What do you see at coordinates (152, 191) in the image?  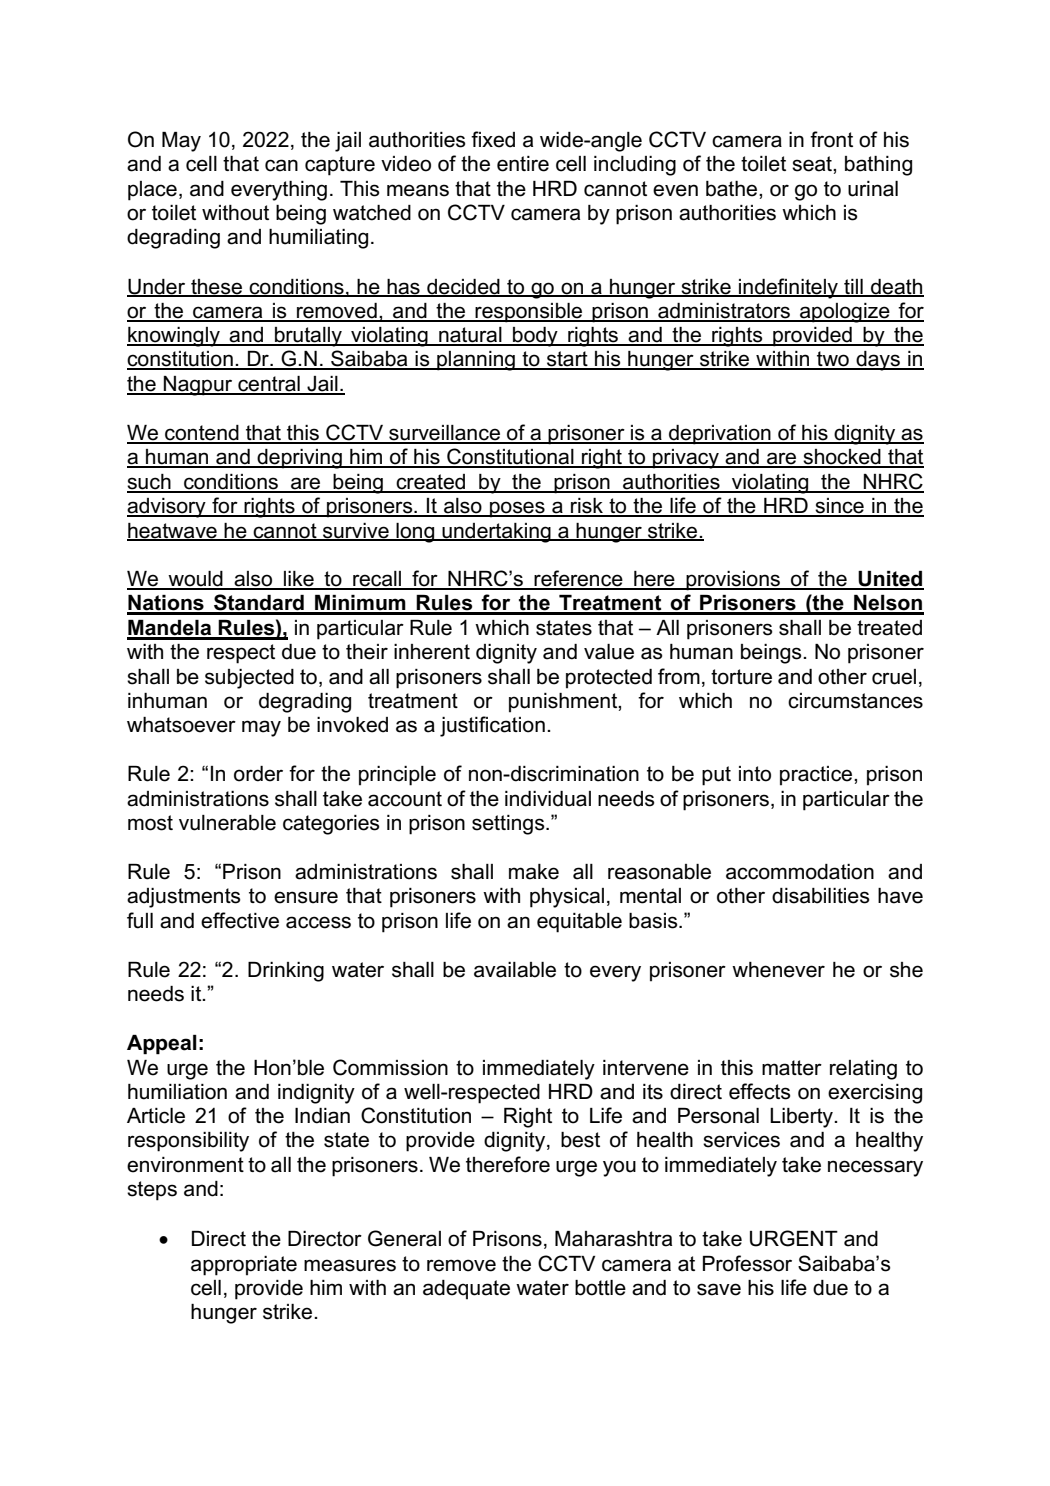 I see `place` at bounding box center [152, 191].
